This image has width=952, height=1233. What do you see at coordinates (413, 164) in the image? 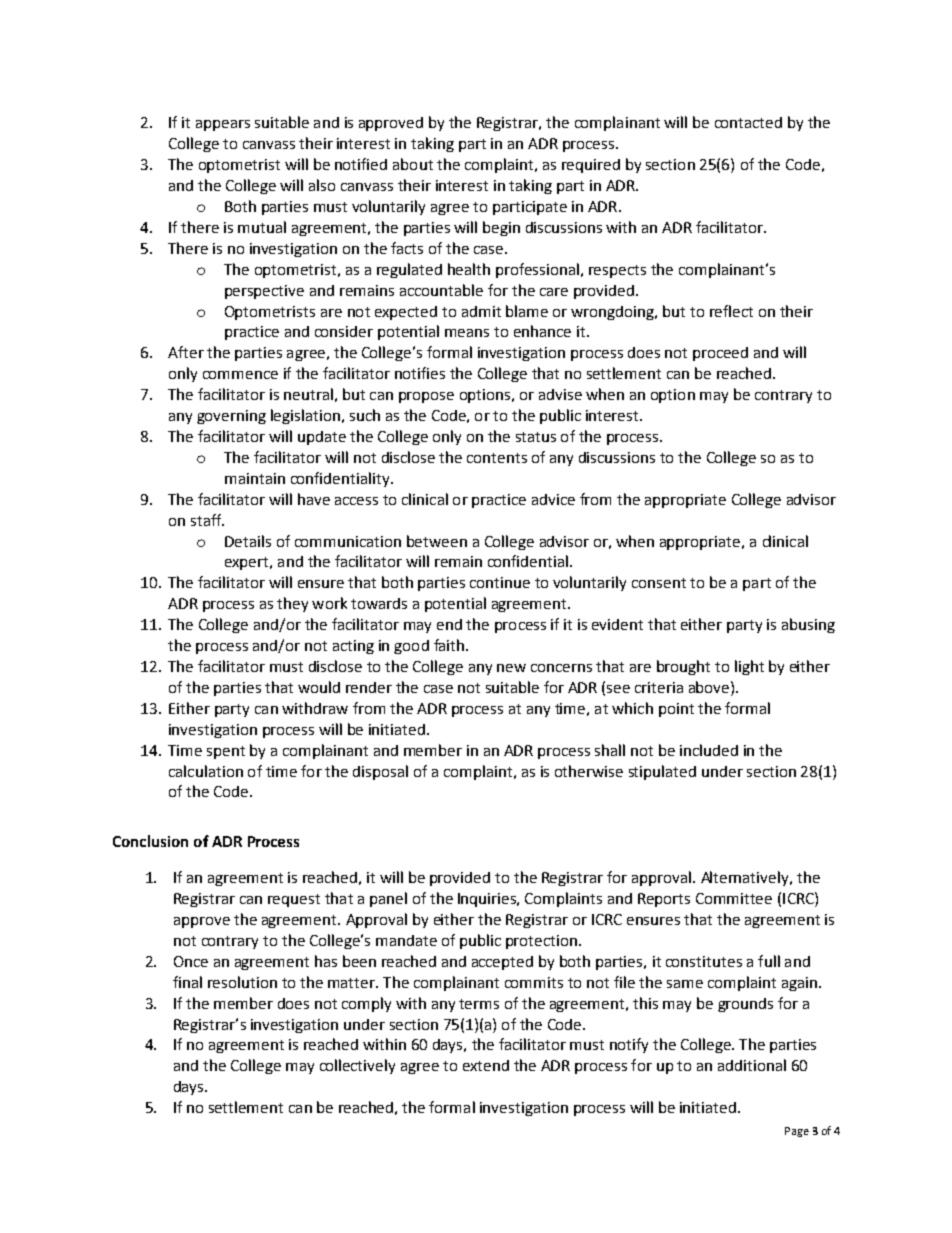
I see `about` at bounding box center [413, 164].
